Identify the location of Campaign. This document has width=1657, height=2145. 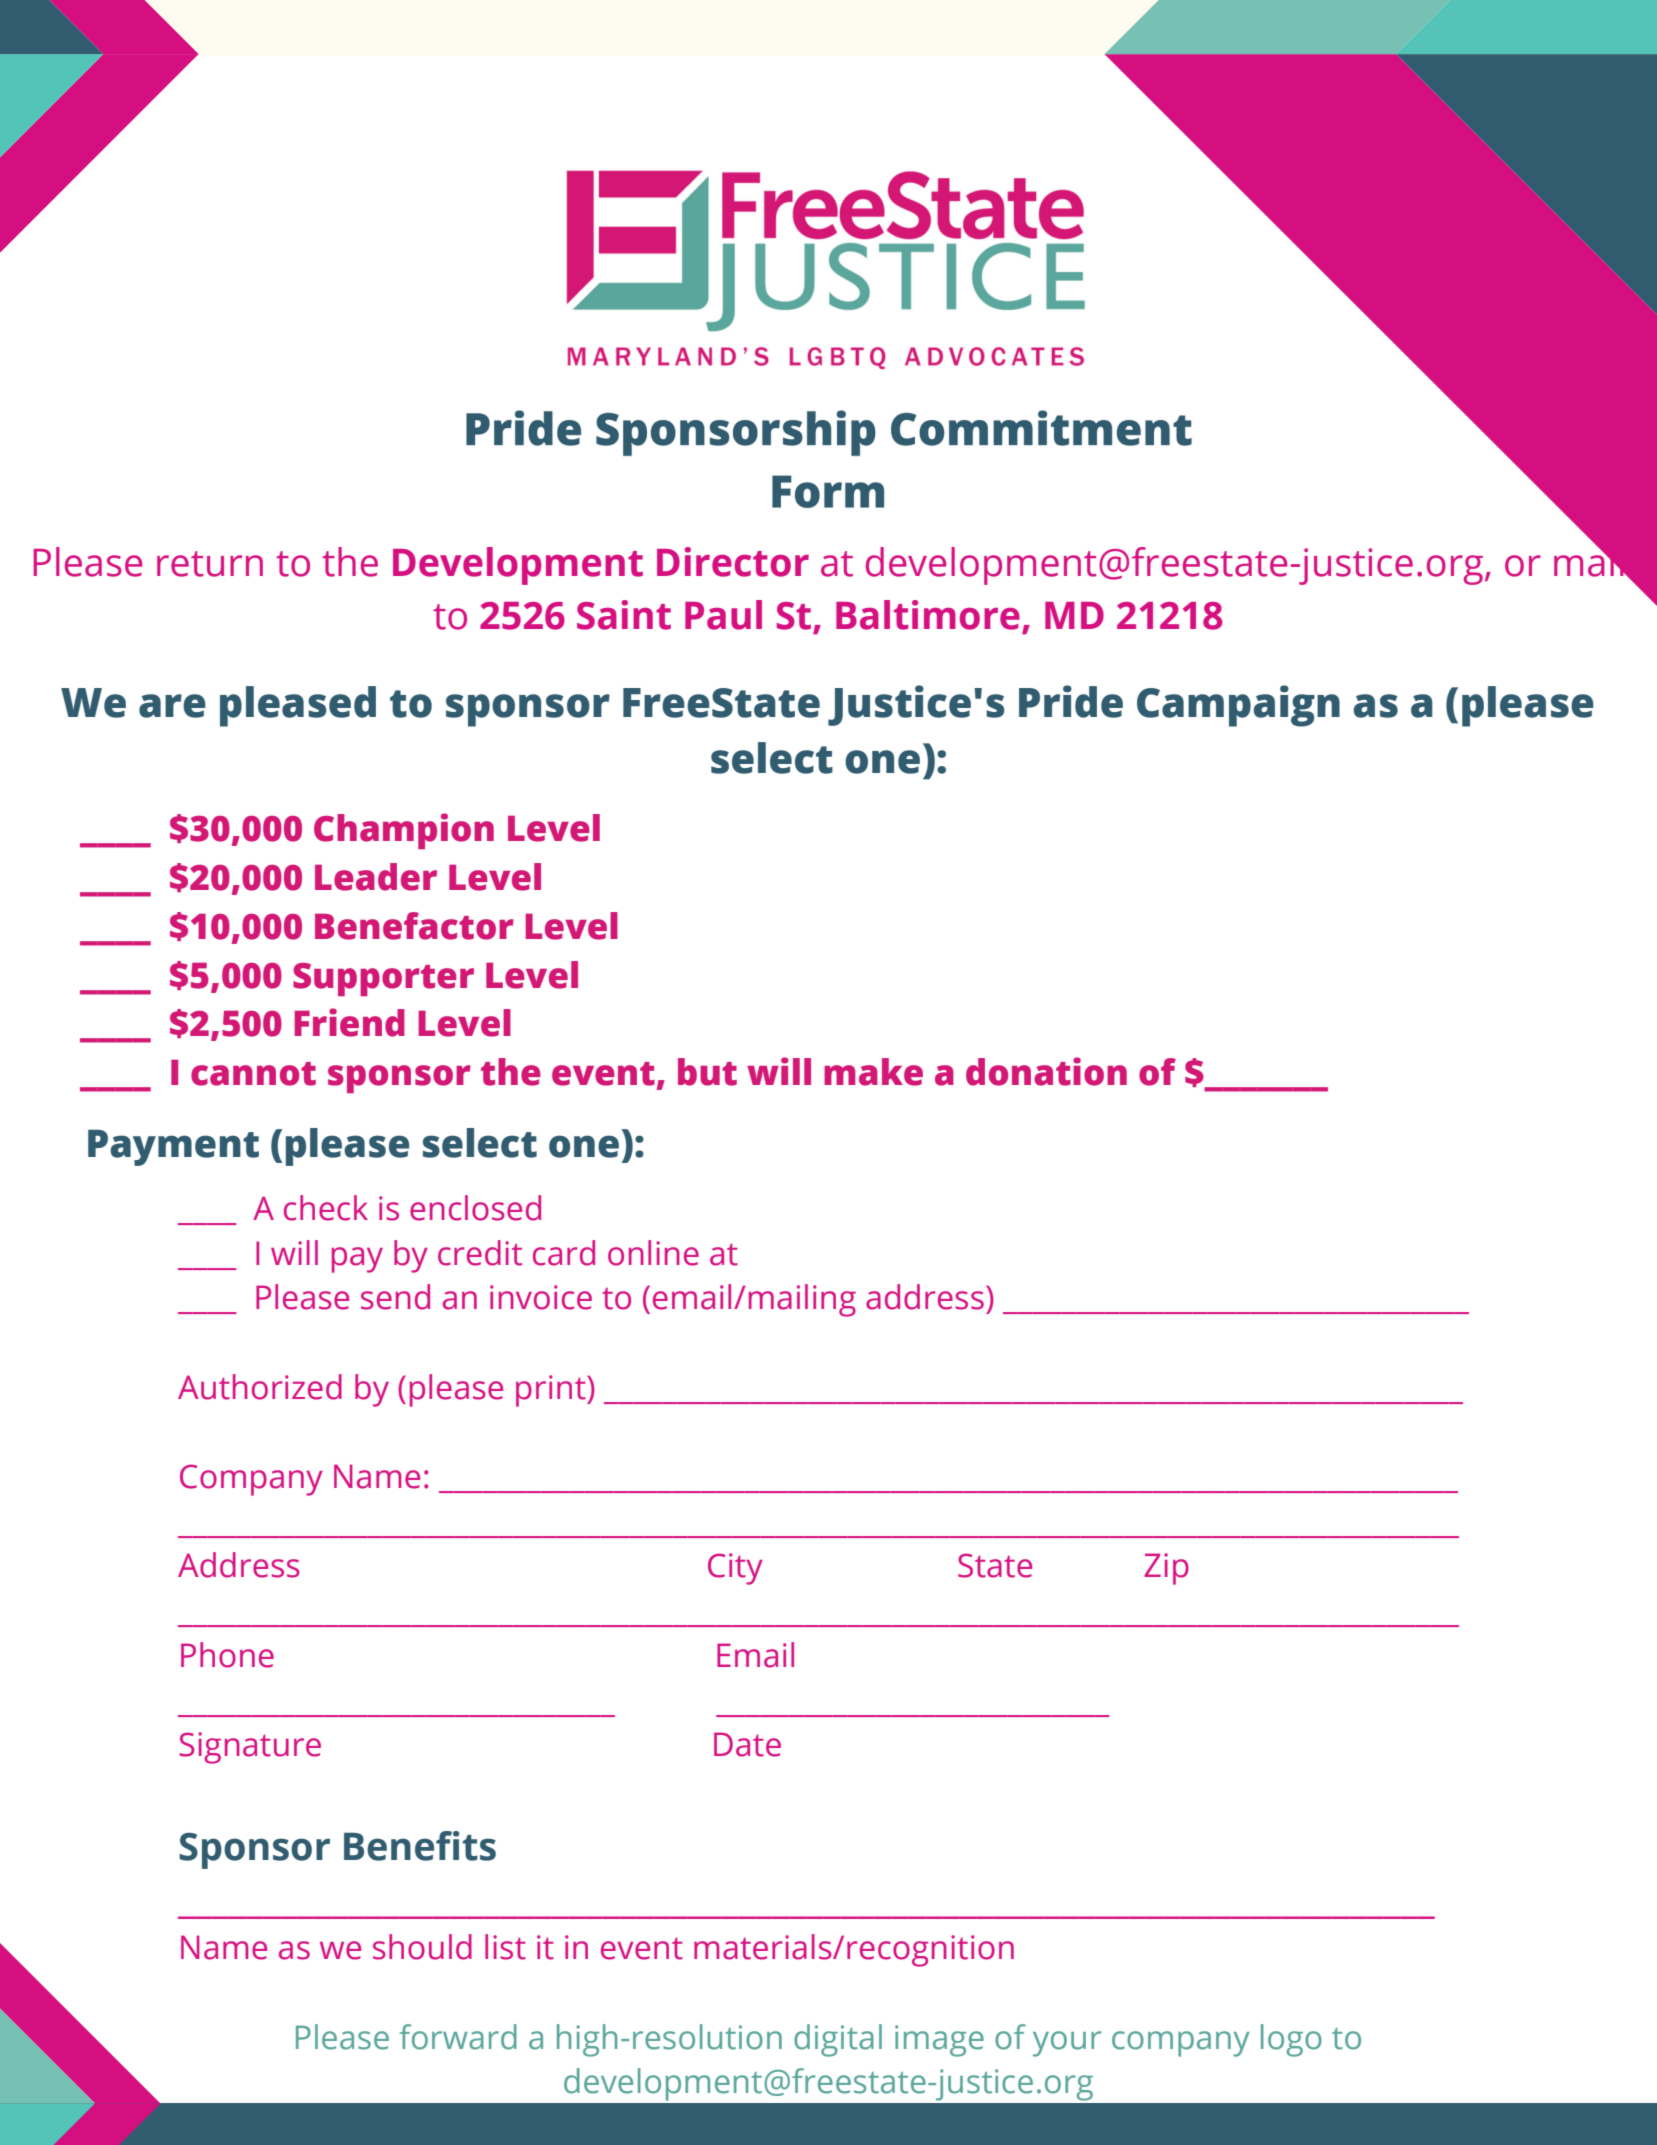
(1238, 706).
